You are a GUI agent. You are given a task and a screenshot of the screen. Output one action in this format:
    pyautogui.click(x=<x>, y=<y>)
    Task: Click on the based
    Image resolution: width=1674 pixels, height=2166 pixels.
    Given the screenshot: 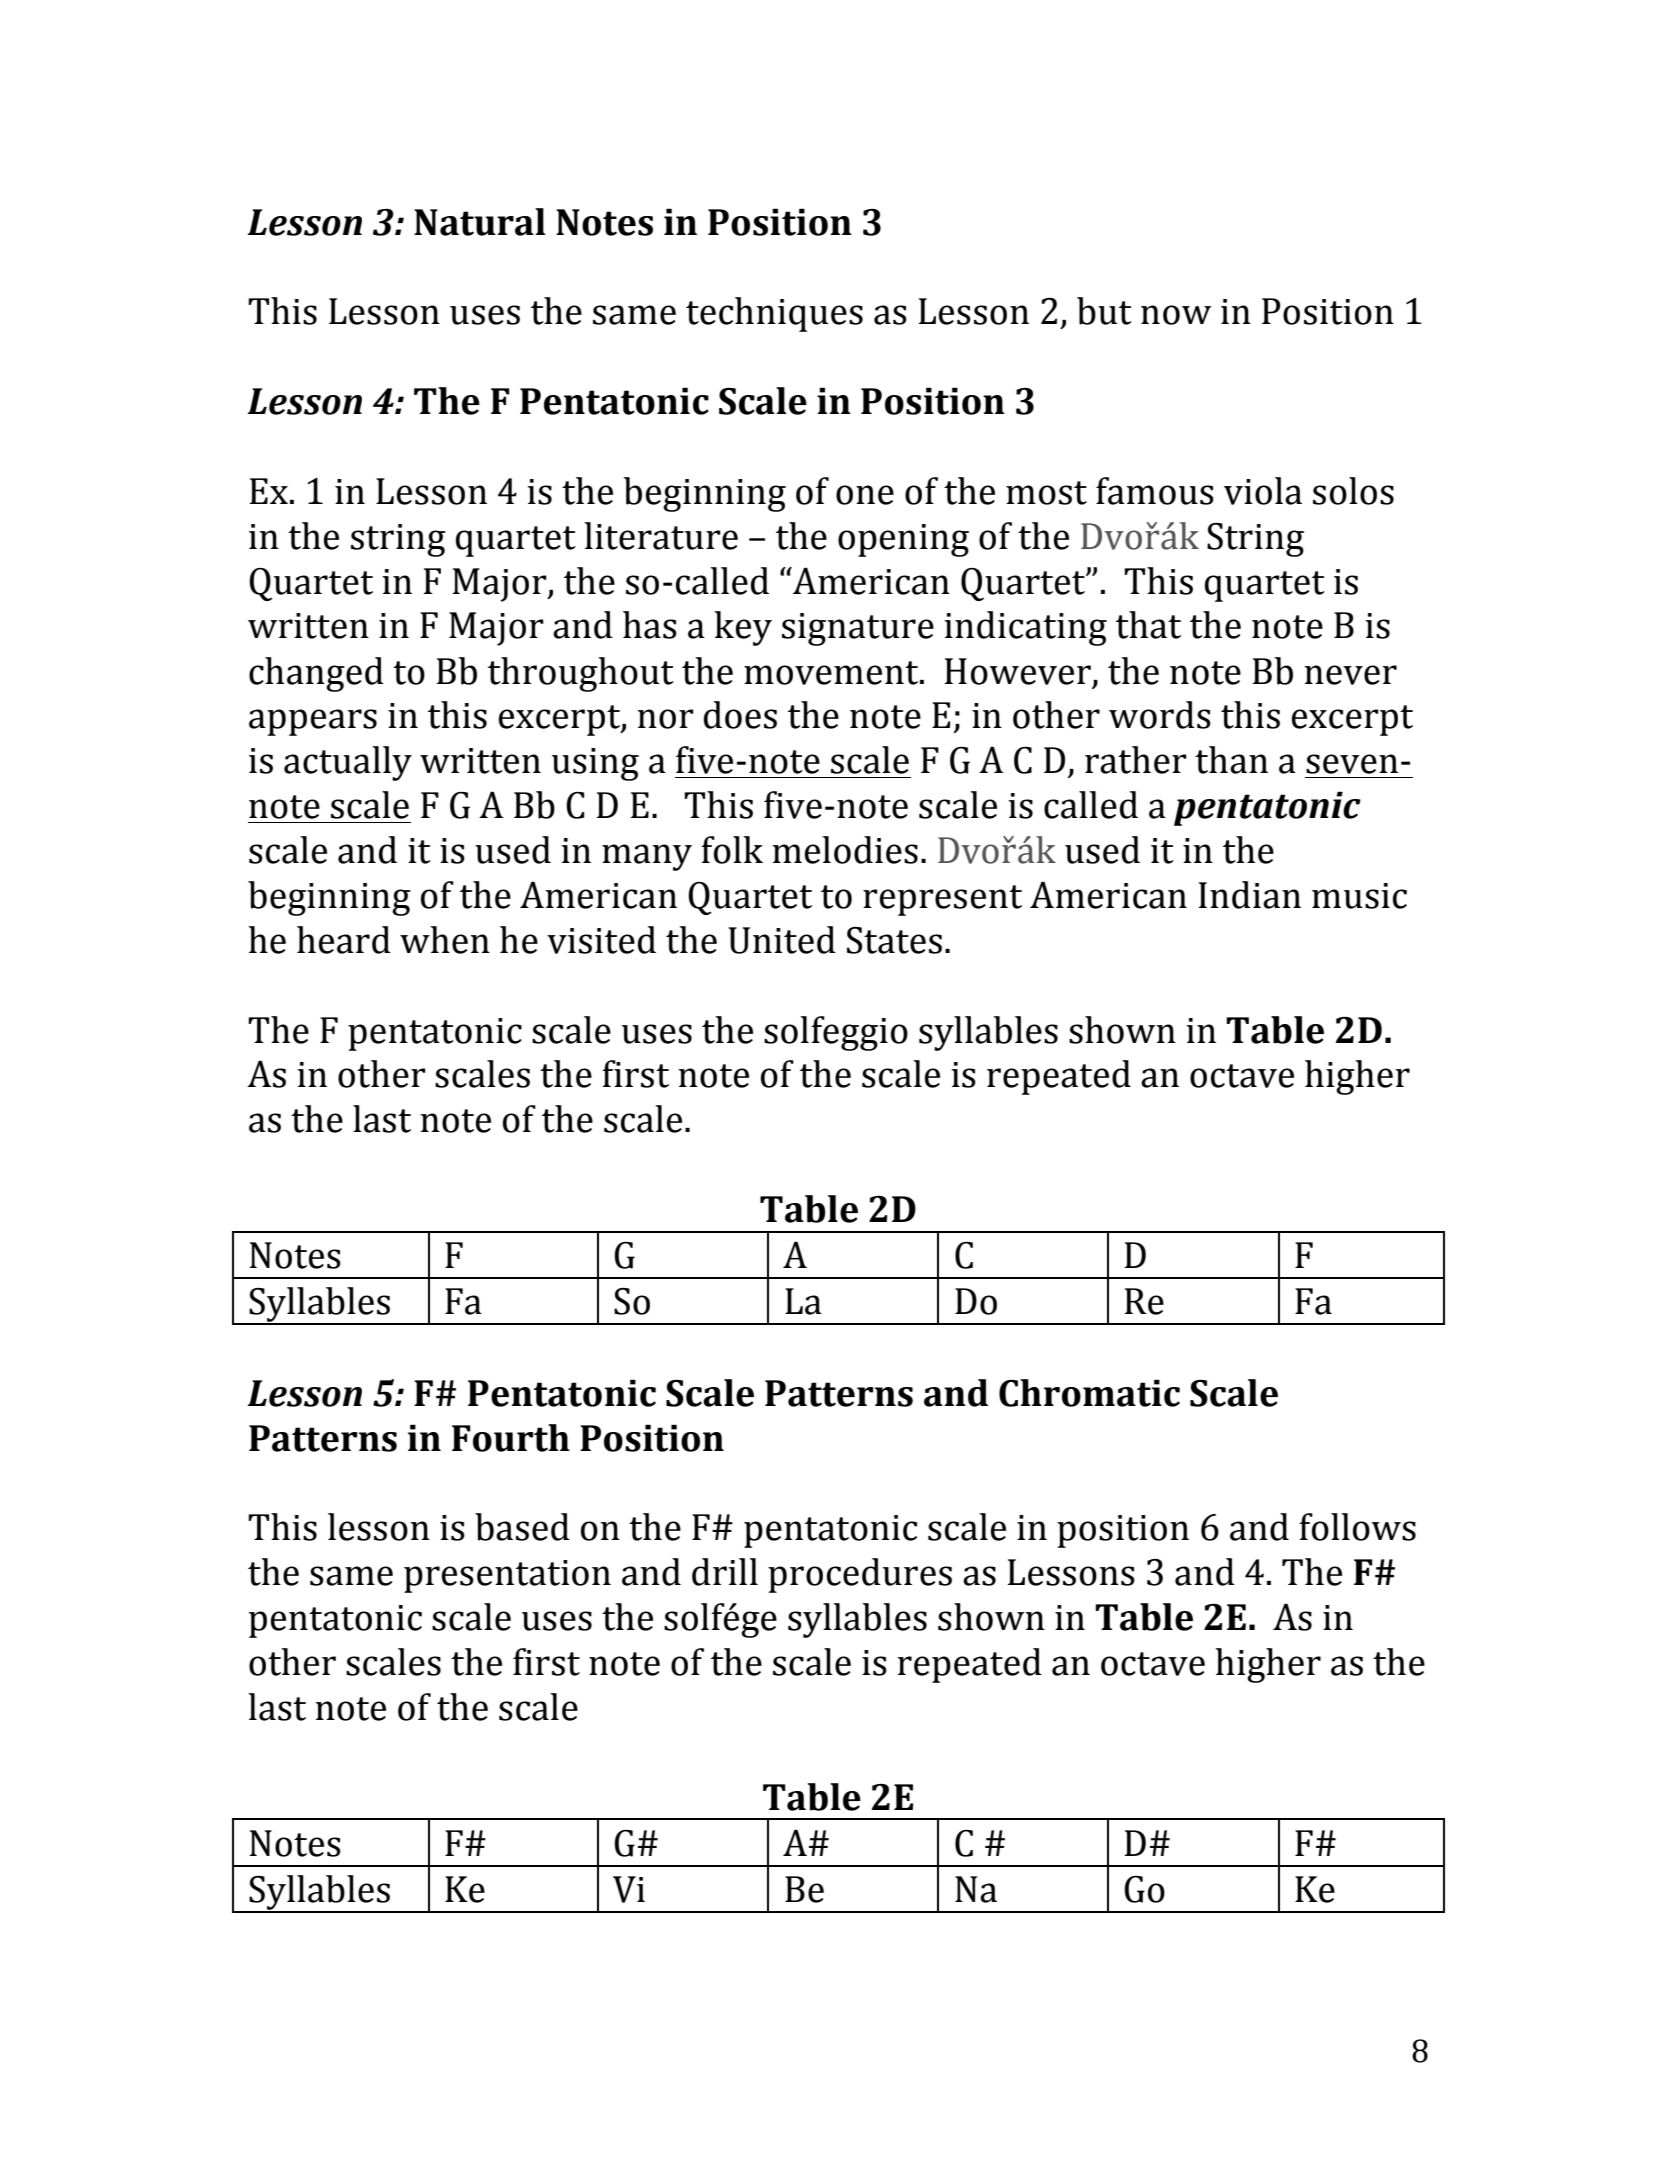 What is the action you would take?
    pyautogui.click(x=522, y=1527)
